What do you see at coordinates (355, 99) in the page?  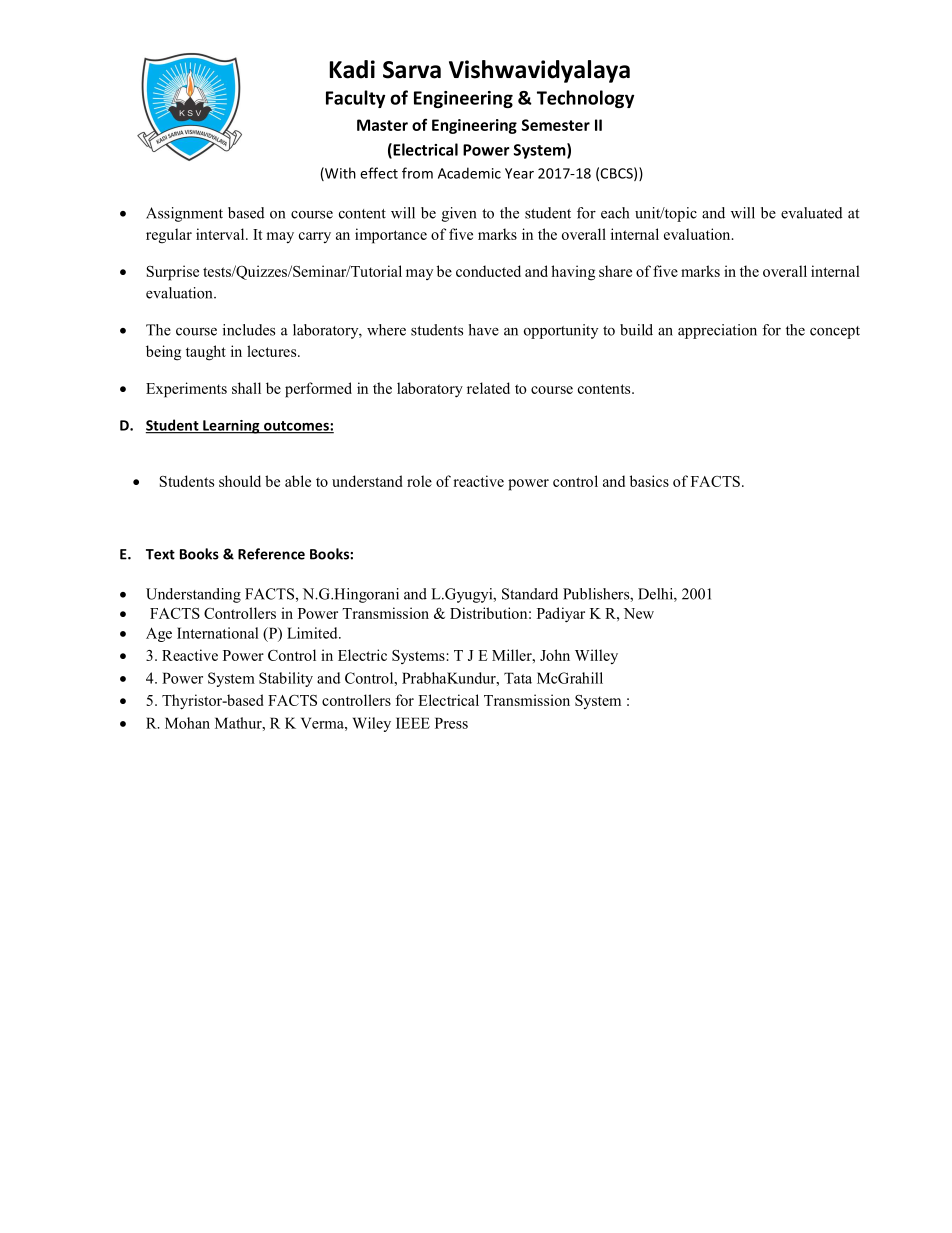 I see `Faculty` at bounding box center [355, 99].
